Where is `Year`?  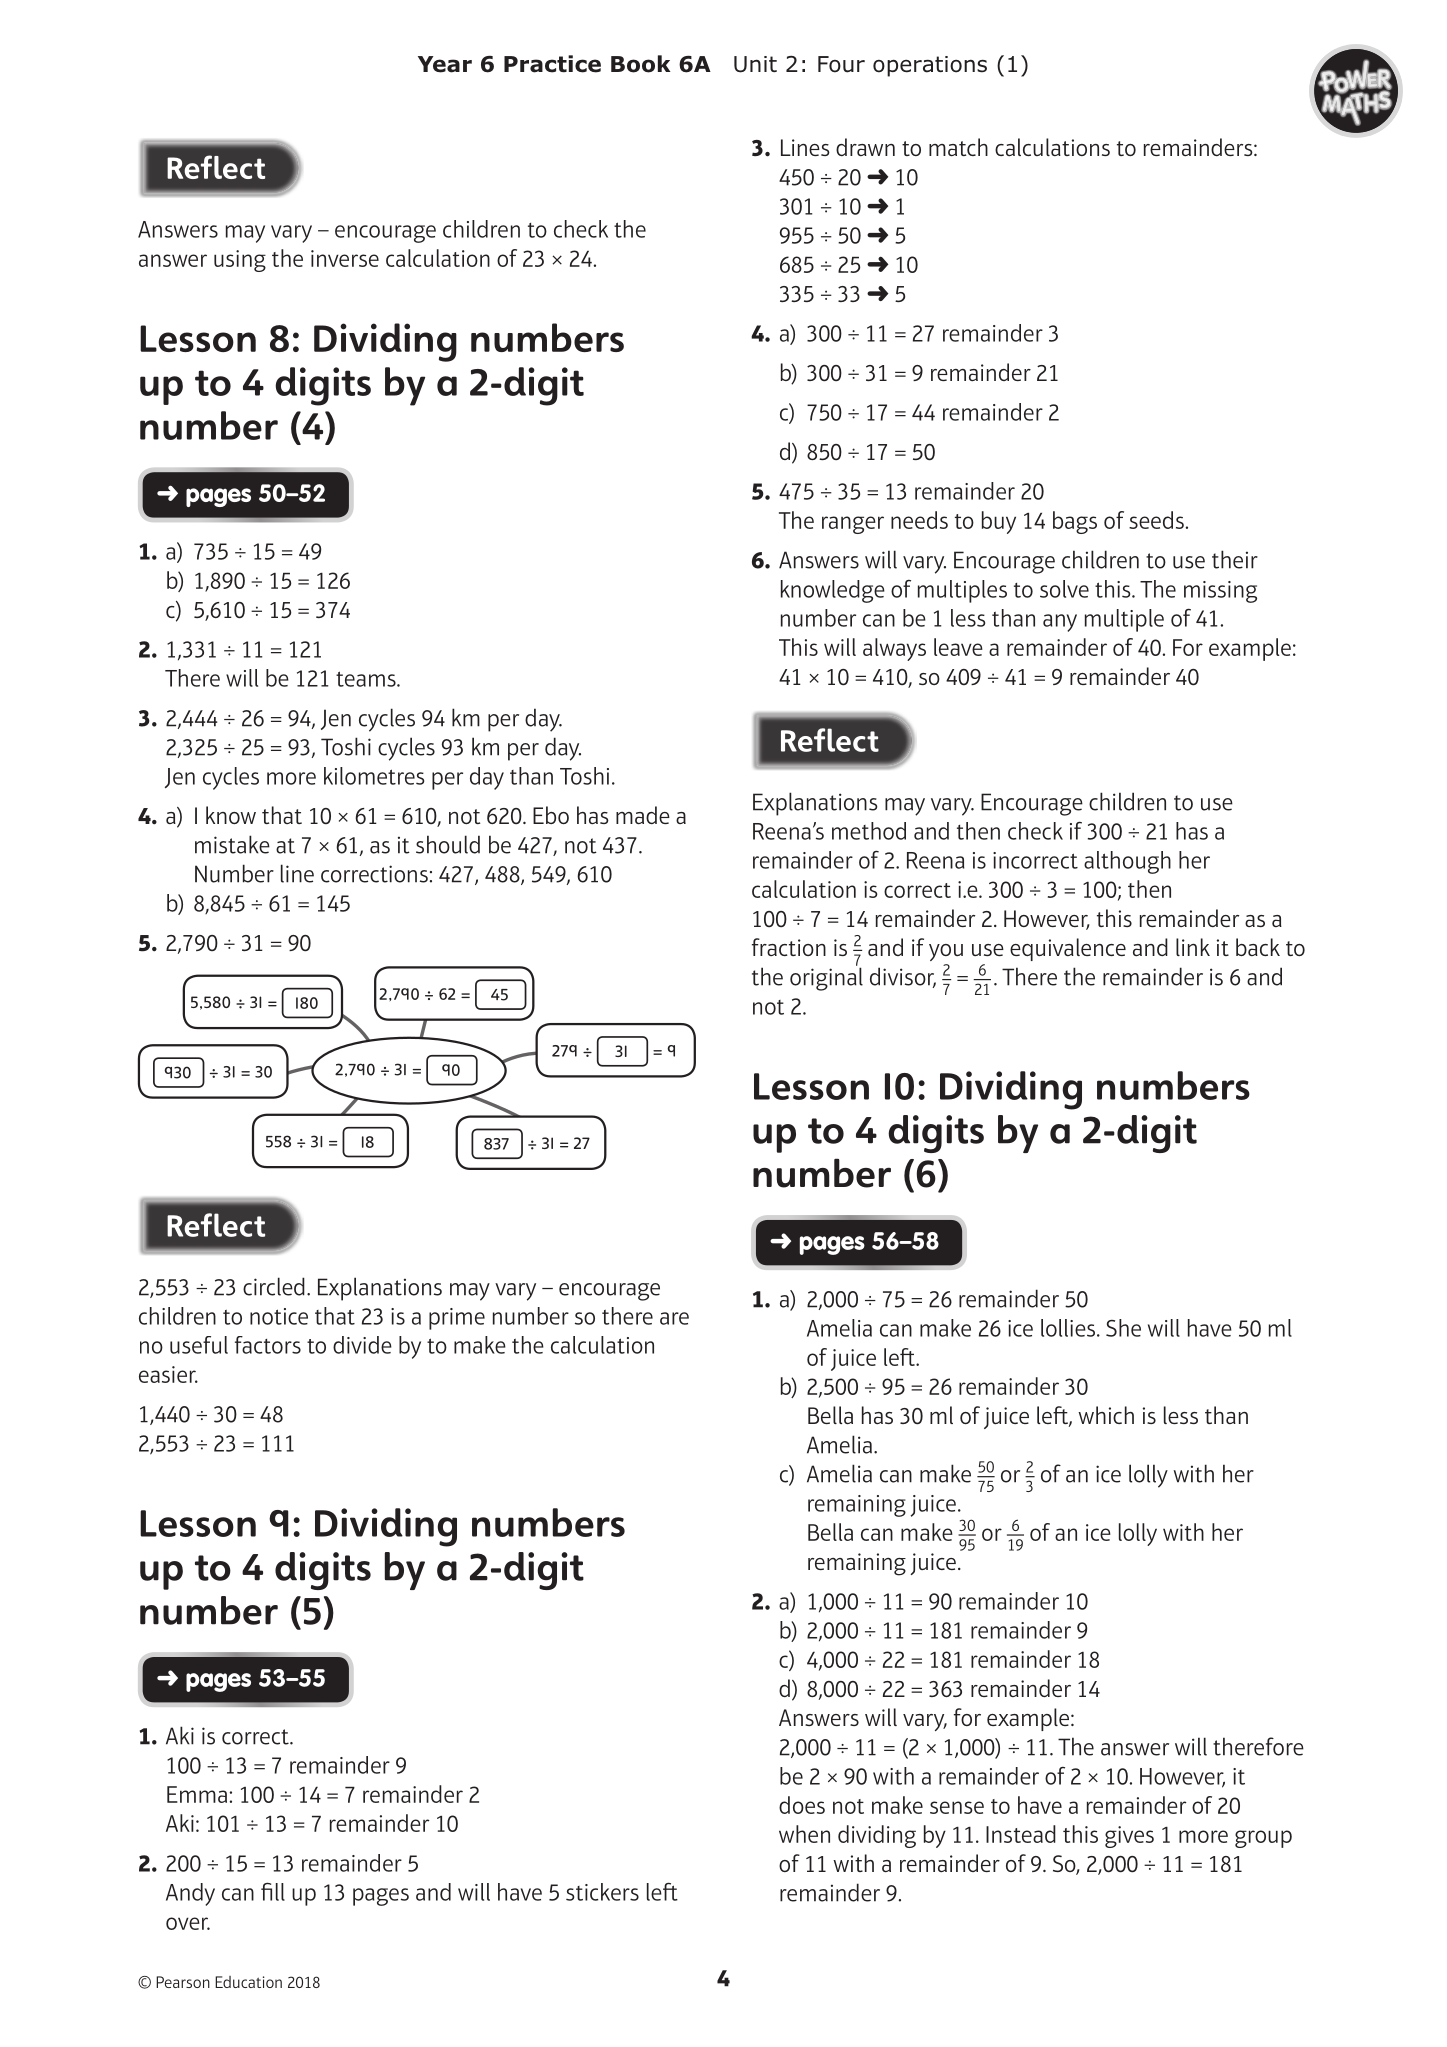 Year is located at coordinates (445, 64).
